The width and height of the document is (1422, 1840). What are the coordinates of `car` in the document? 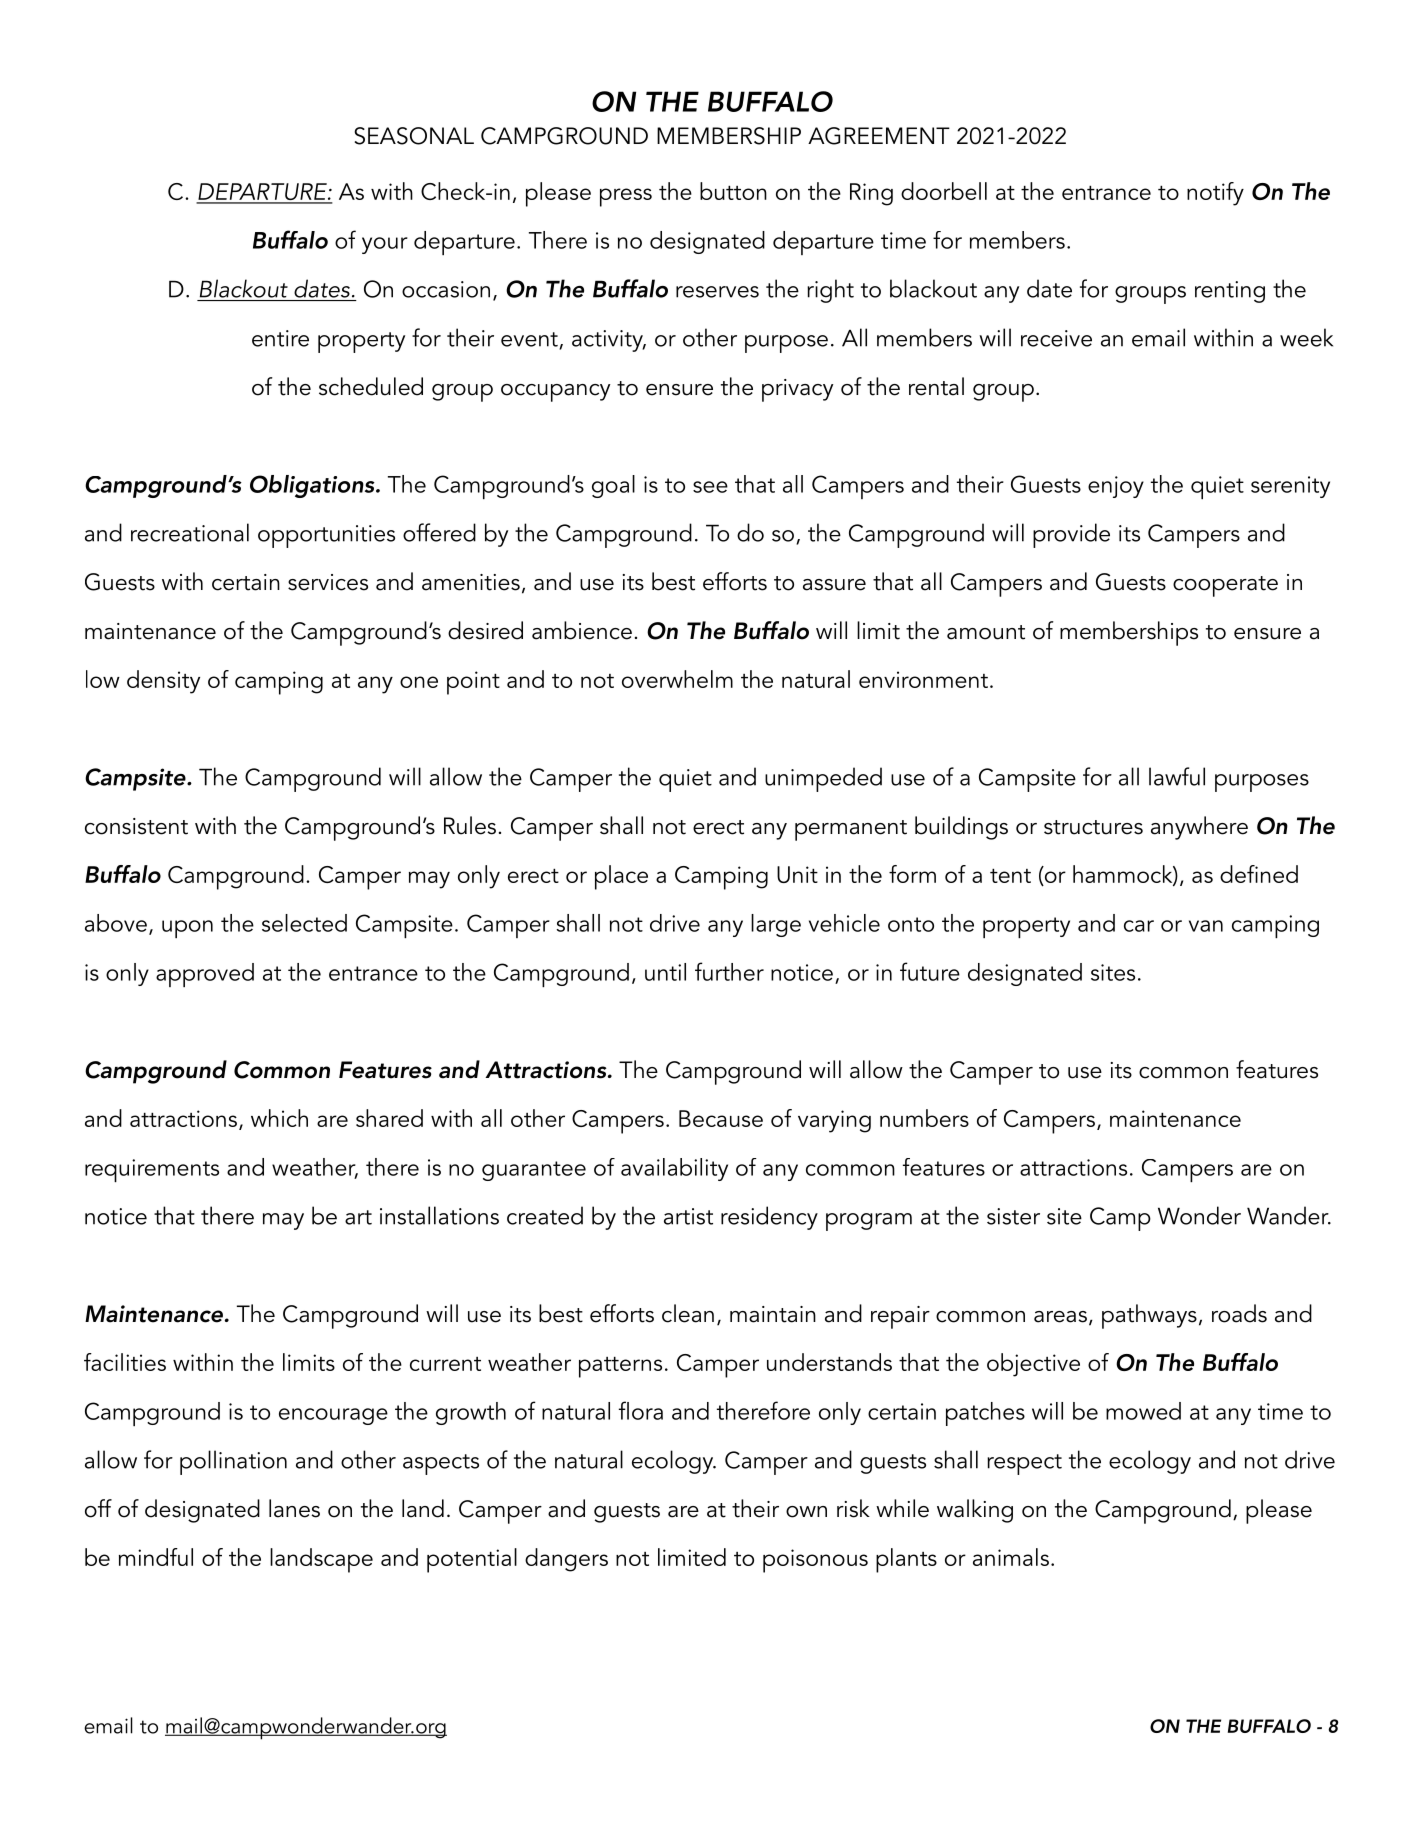 It's located at (1139, 926).
